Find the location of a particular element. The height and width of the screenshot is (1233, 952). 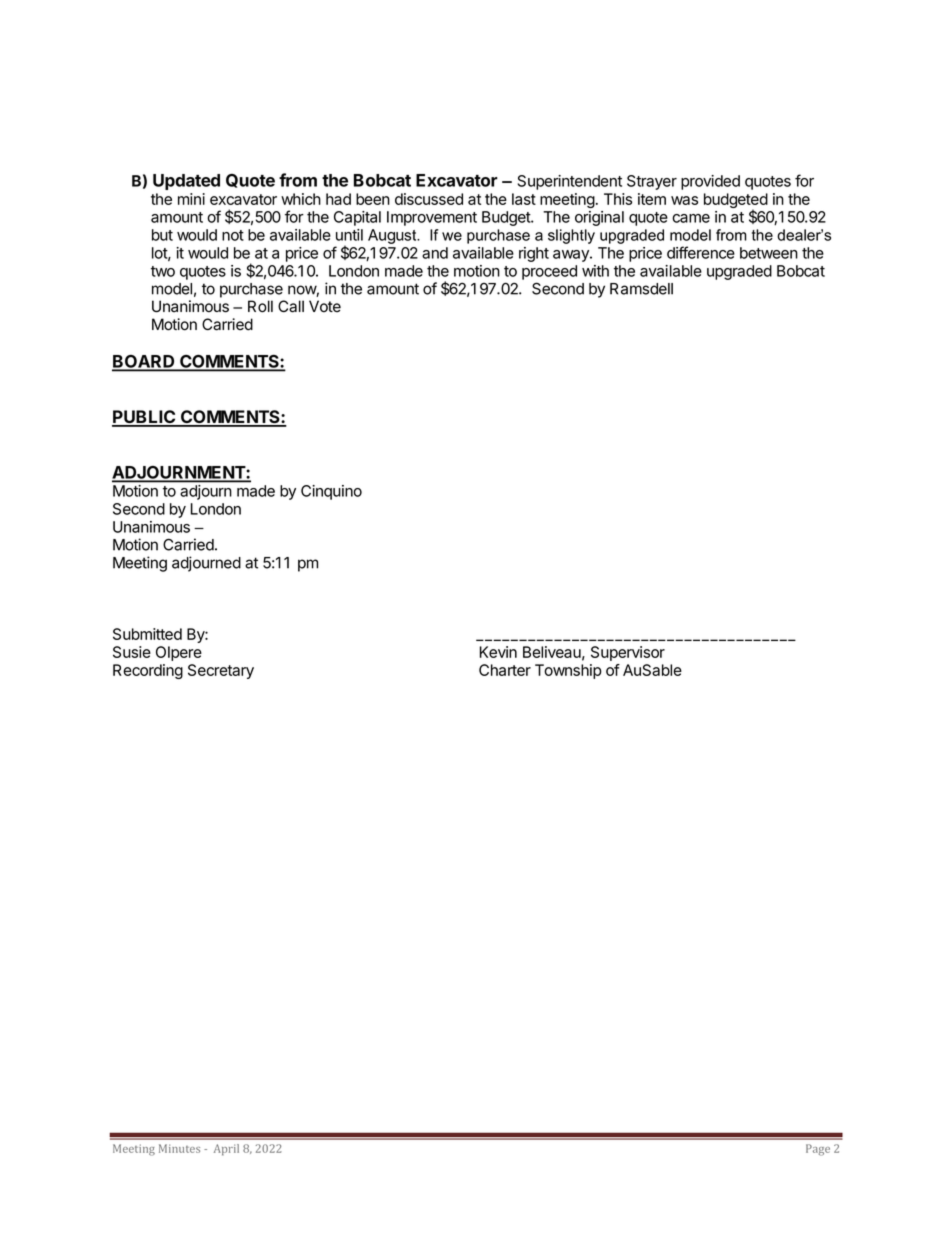

Improvement is located at coordinates (432, 218).
